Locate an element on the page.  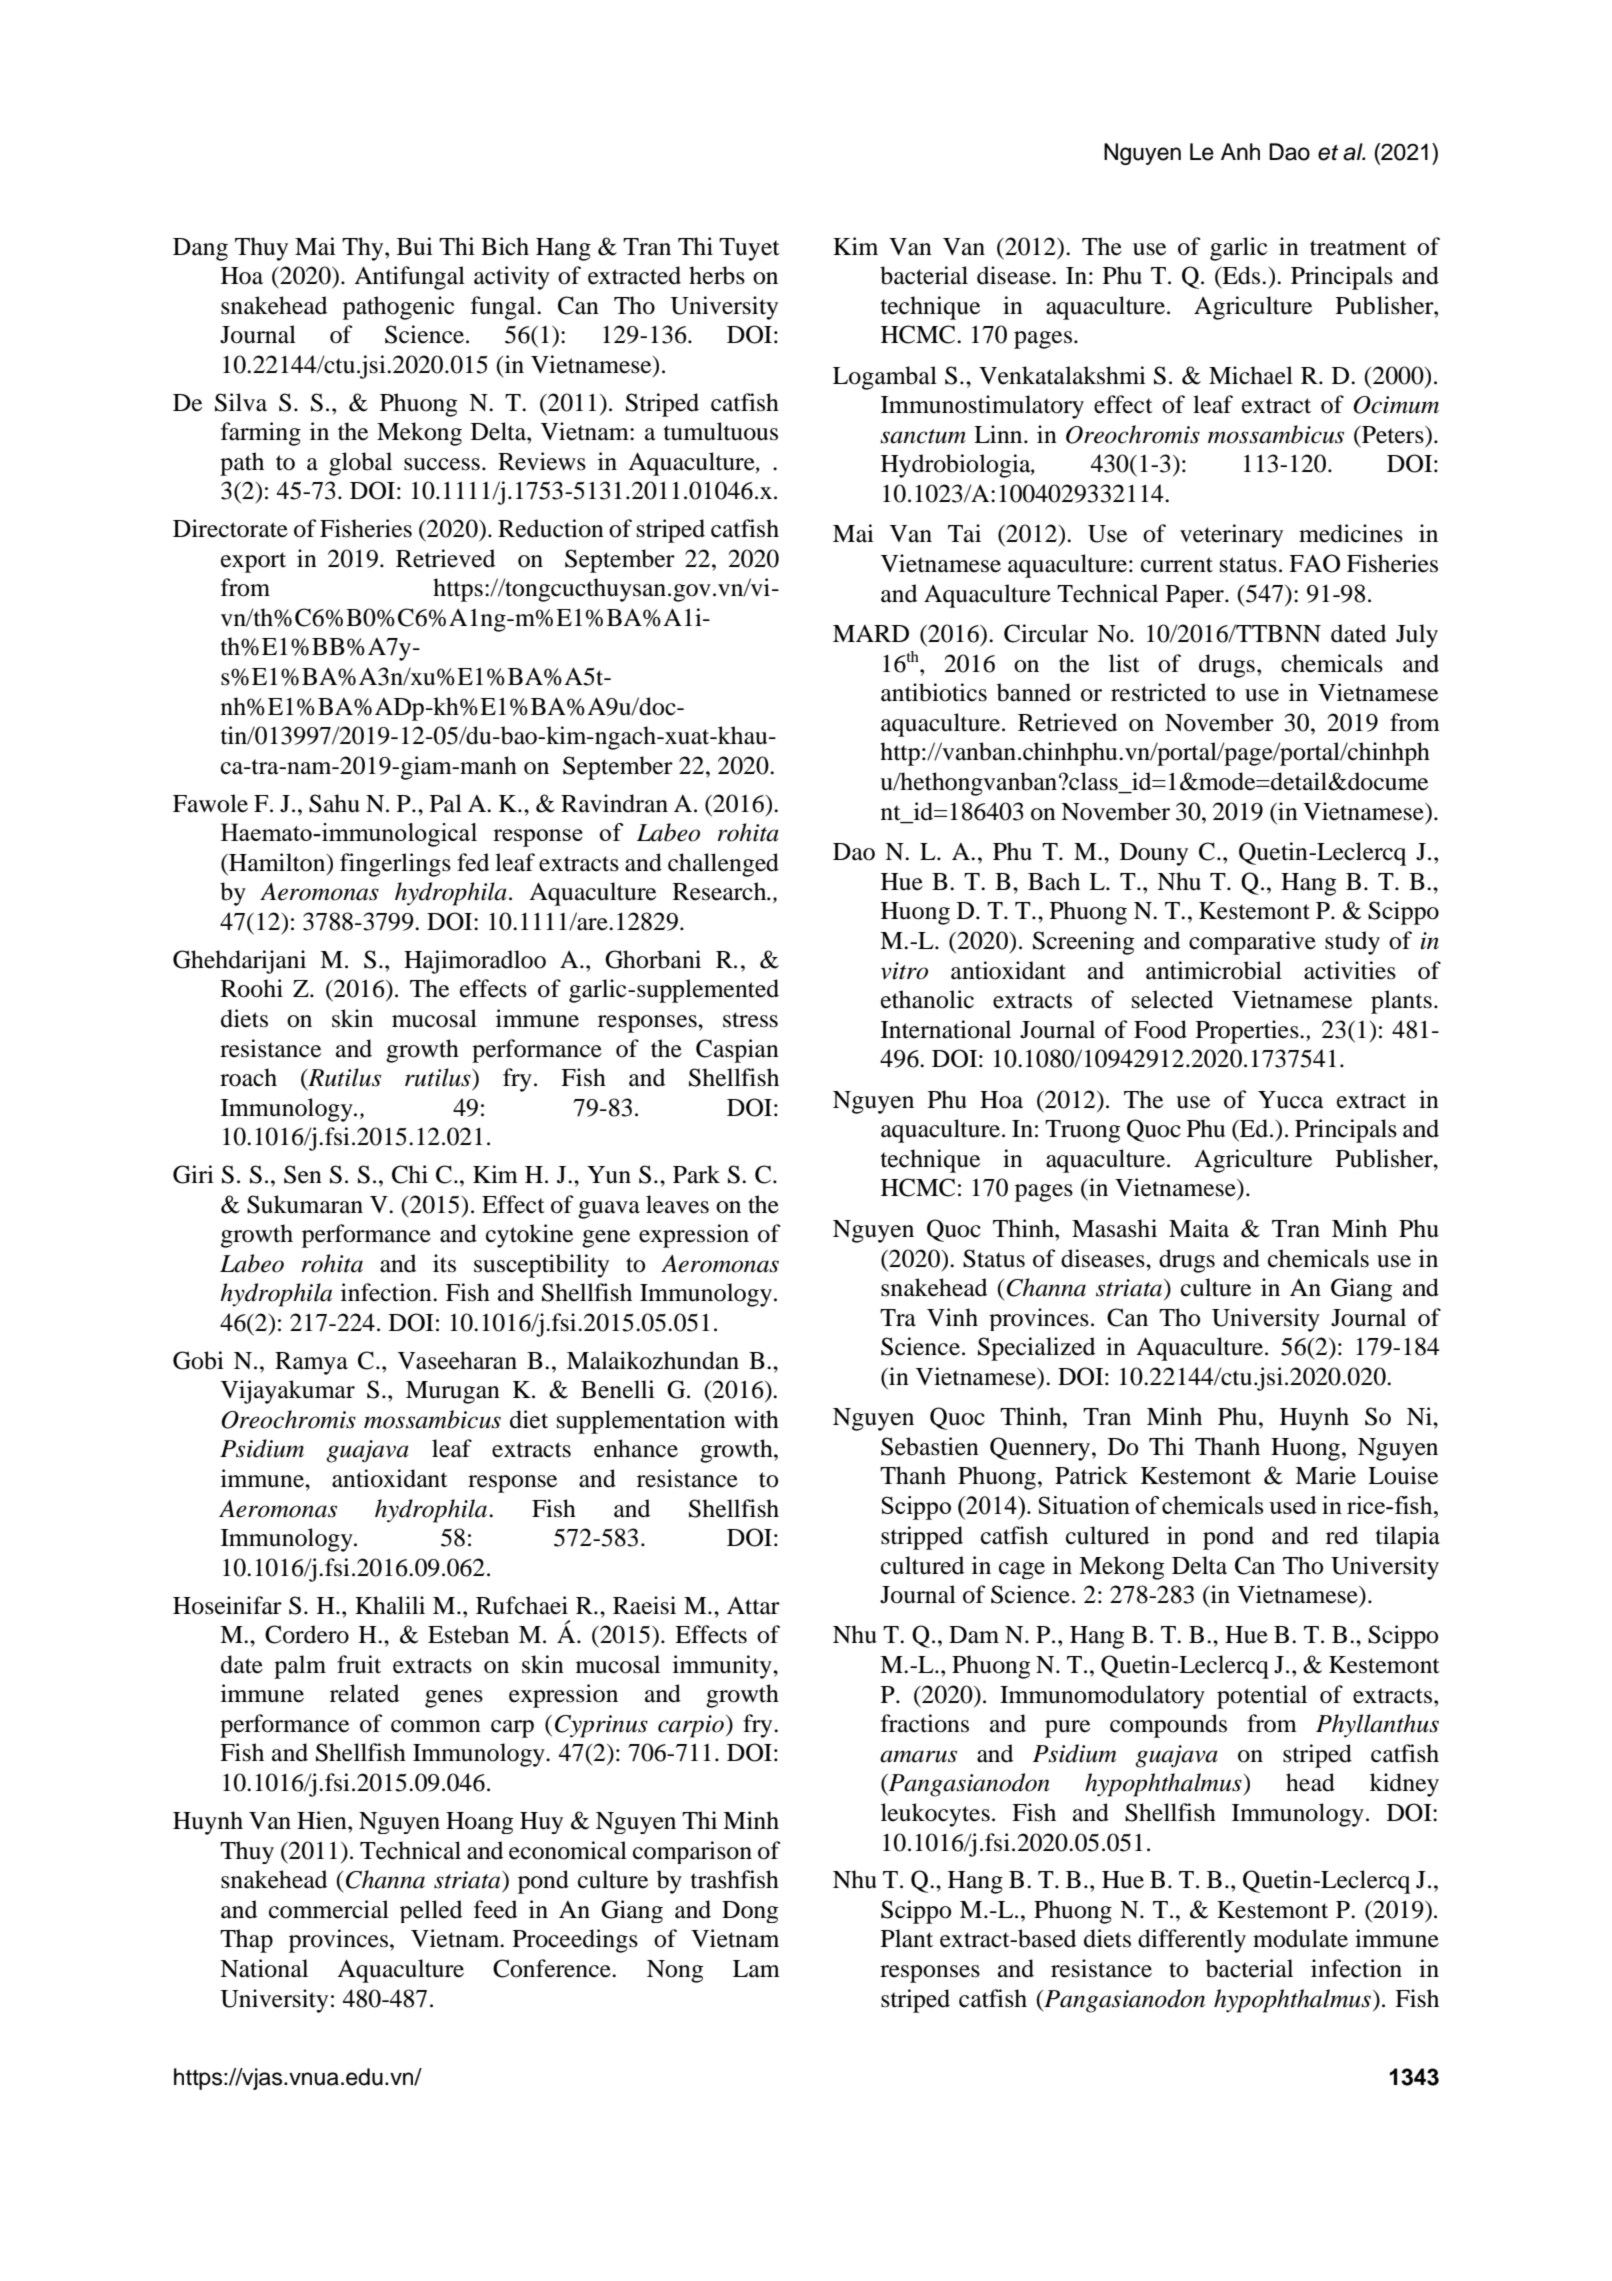
Sen is located at coordinates (303, 1174).
